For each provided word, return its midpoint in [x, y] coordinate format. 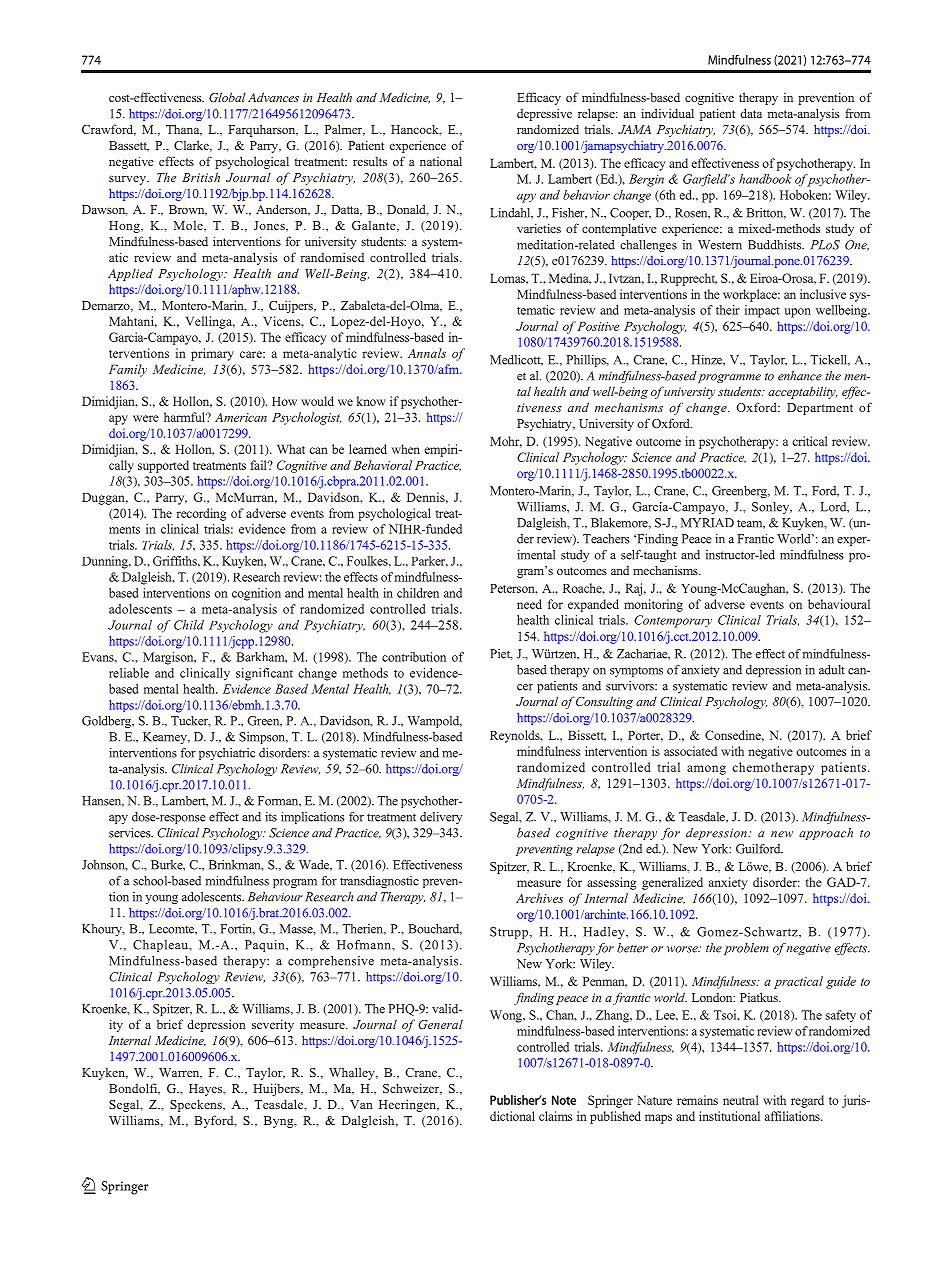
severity [273, 1025]
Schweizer [412, 1089]
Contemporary [673, 621]
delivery [441, 818]
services [131, 833]
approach [826, 834]
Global [227, 97]
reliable [129, 673]
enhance [800, 376]
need [529, 604]
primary [212, 354]
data [751, 113]
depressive [544, 114]
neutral [741, 1100]
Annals [427, 353]
